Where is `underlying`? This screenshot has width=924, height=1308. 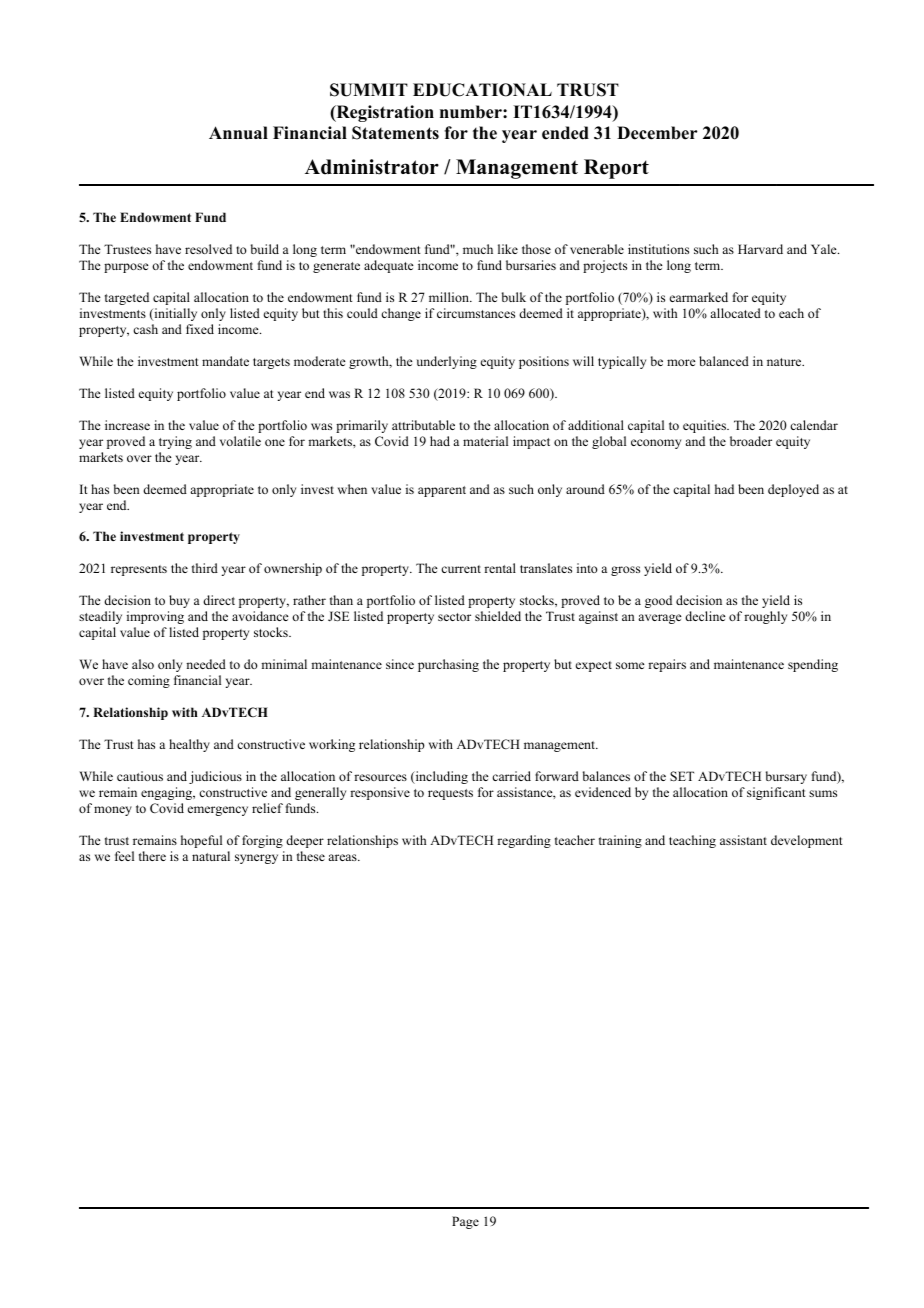 underlying is located at coordinates (446, 362).
